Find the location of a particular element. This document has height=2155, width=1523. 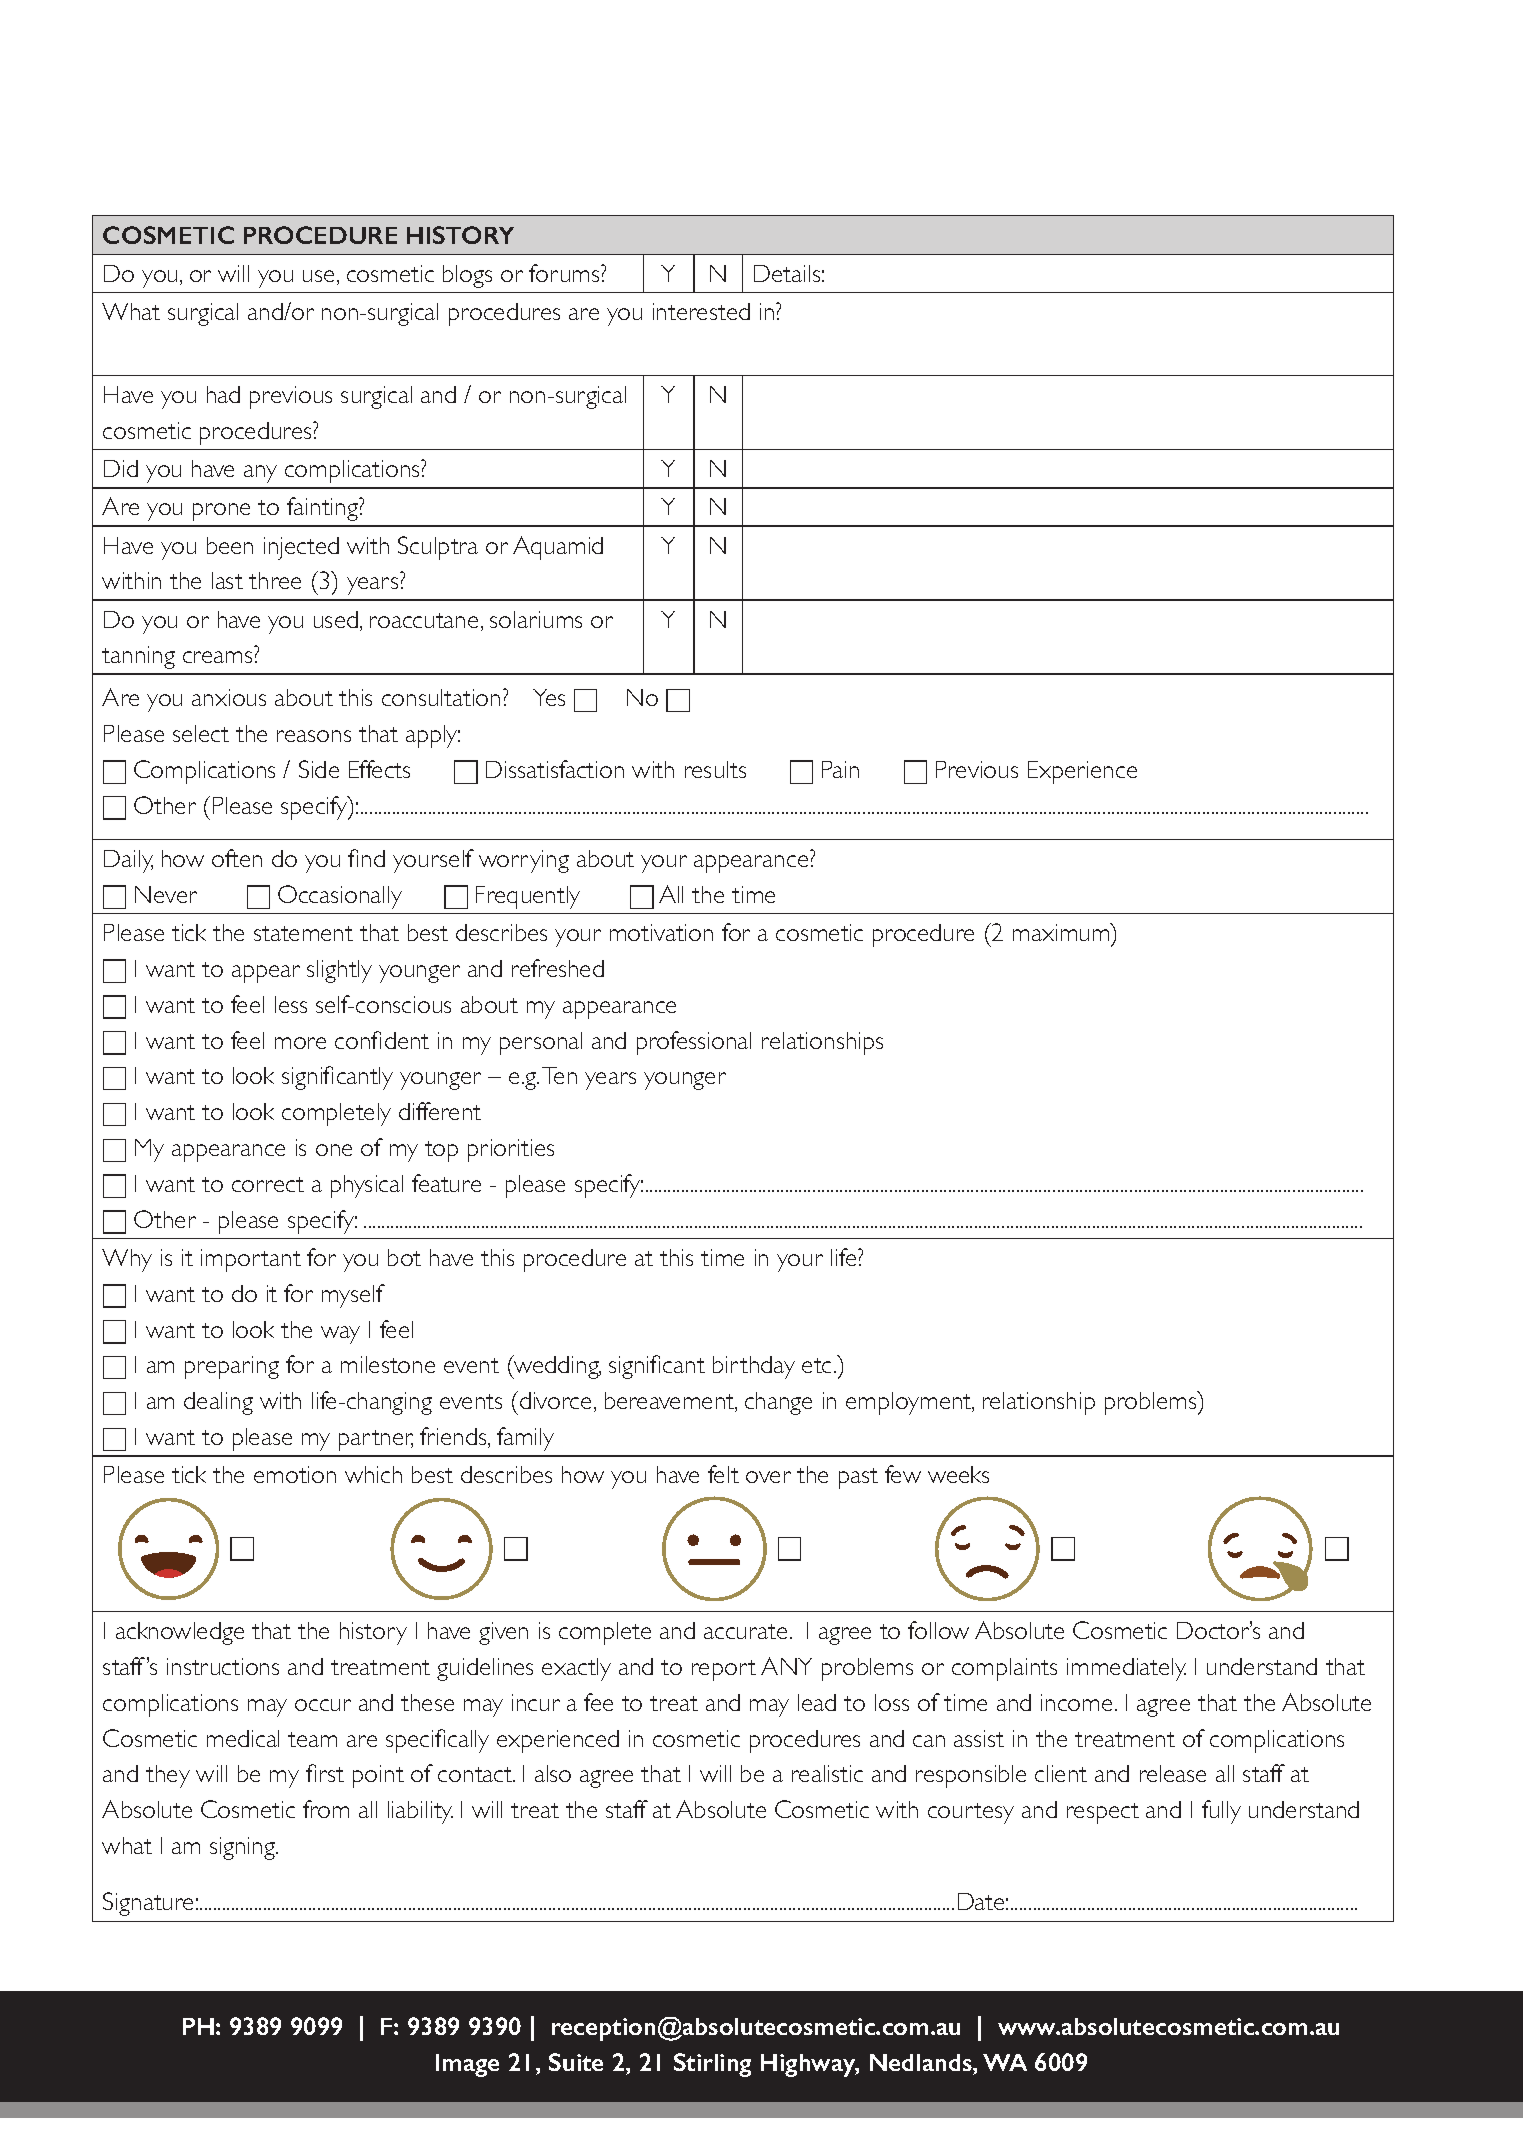

weeks is located at coordinates (958, 1474).
